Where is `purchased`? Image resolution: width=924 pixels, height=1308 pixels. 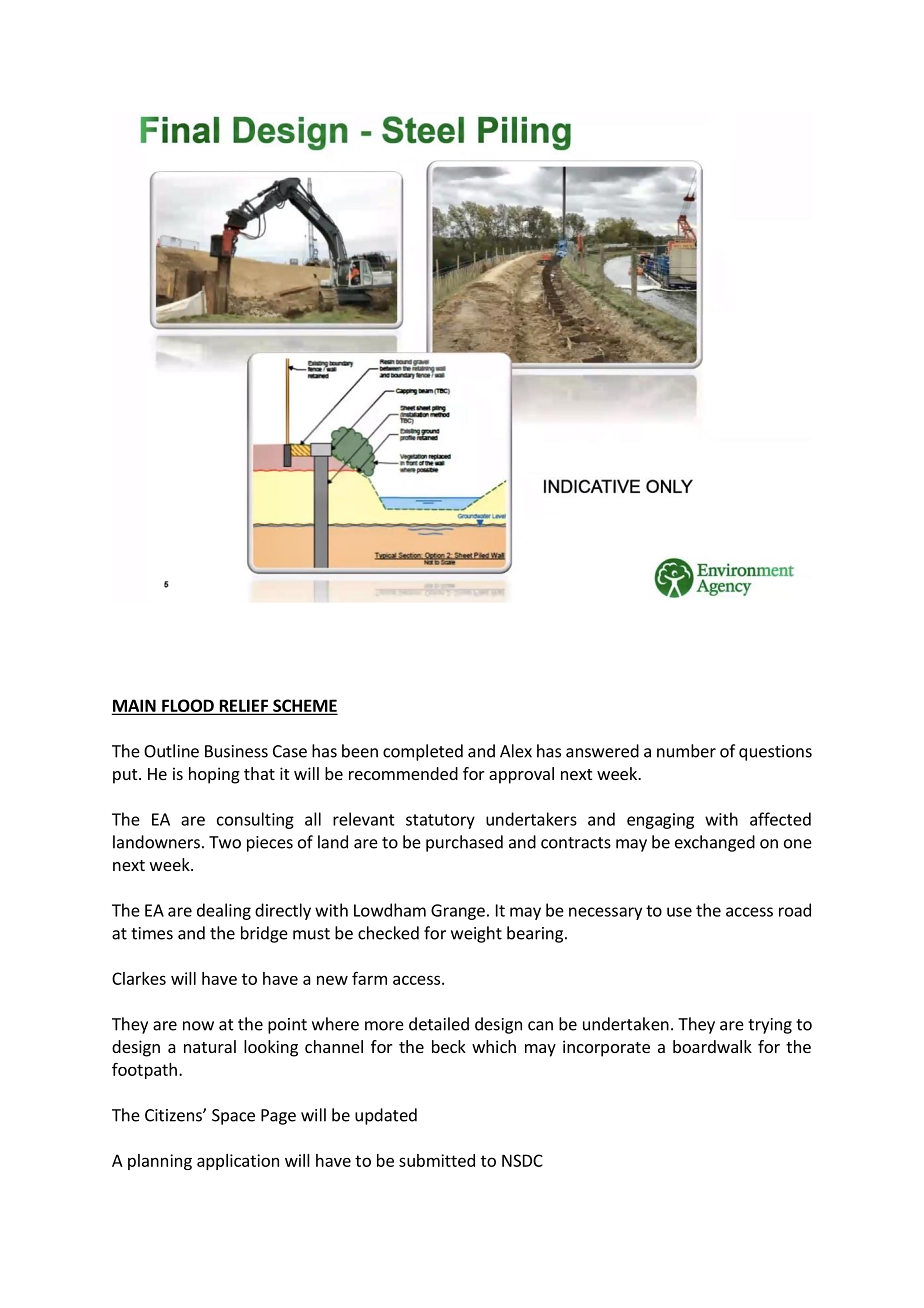
purchased is located at coordinates (464, 843).
